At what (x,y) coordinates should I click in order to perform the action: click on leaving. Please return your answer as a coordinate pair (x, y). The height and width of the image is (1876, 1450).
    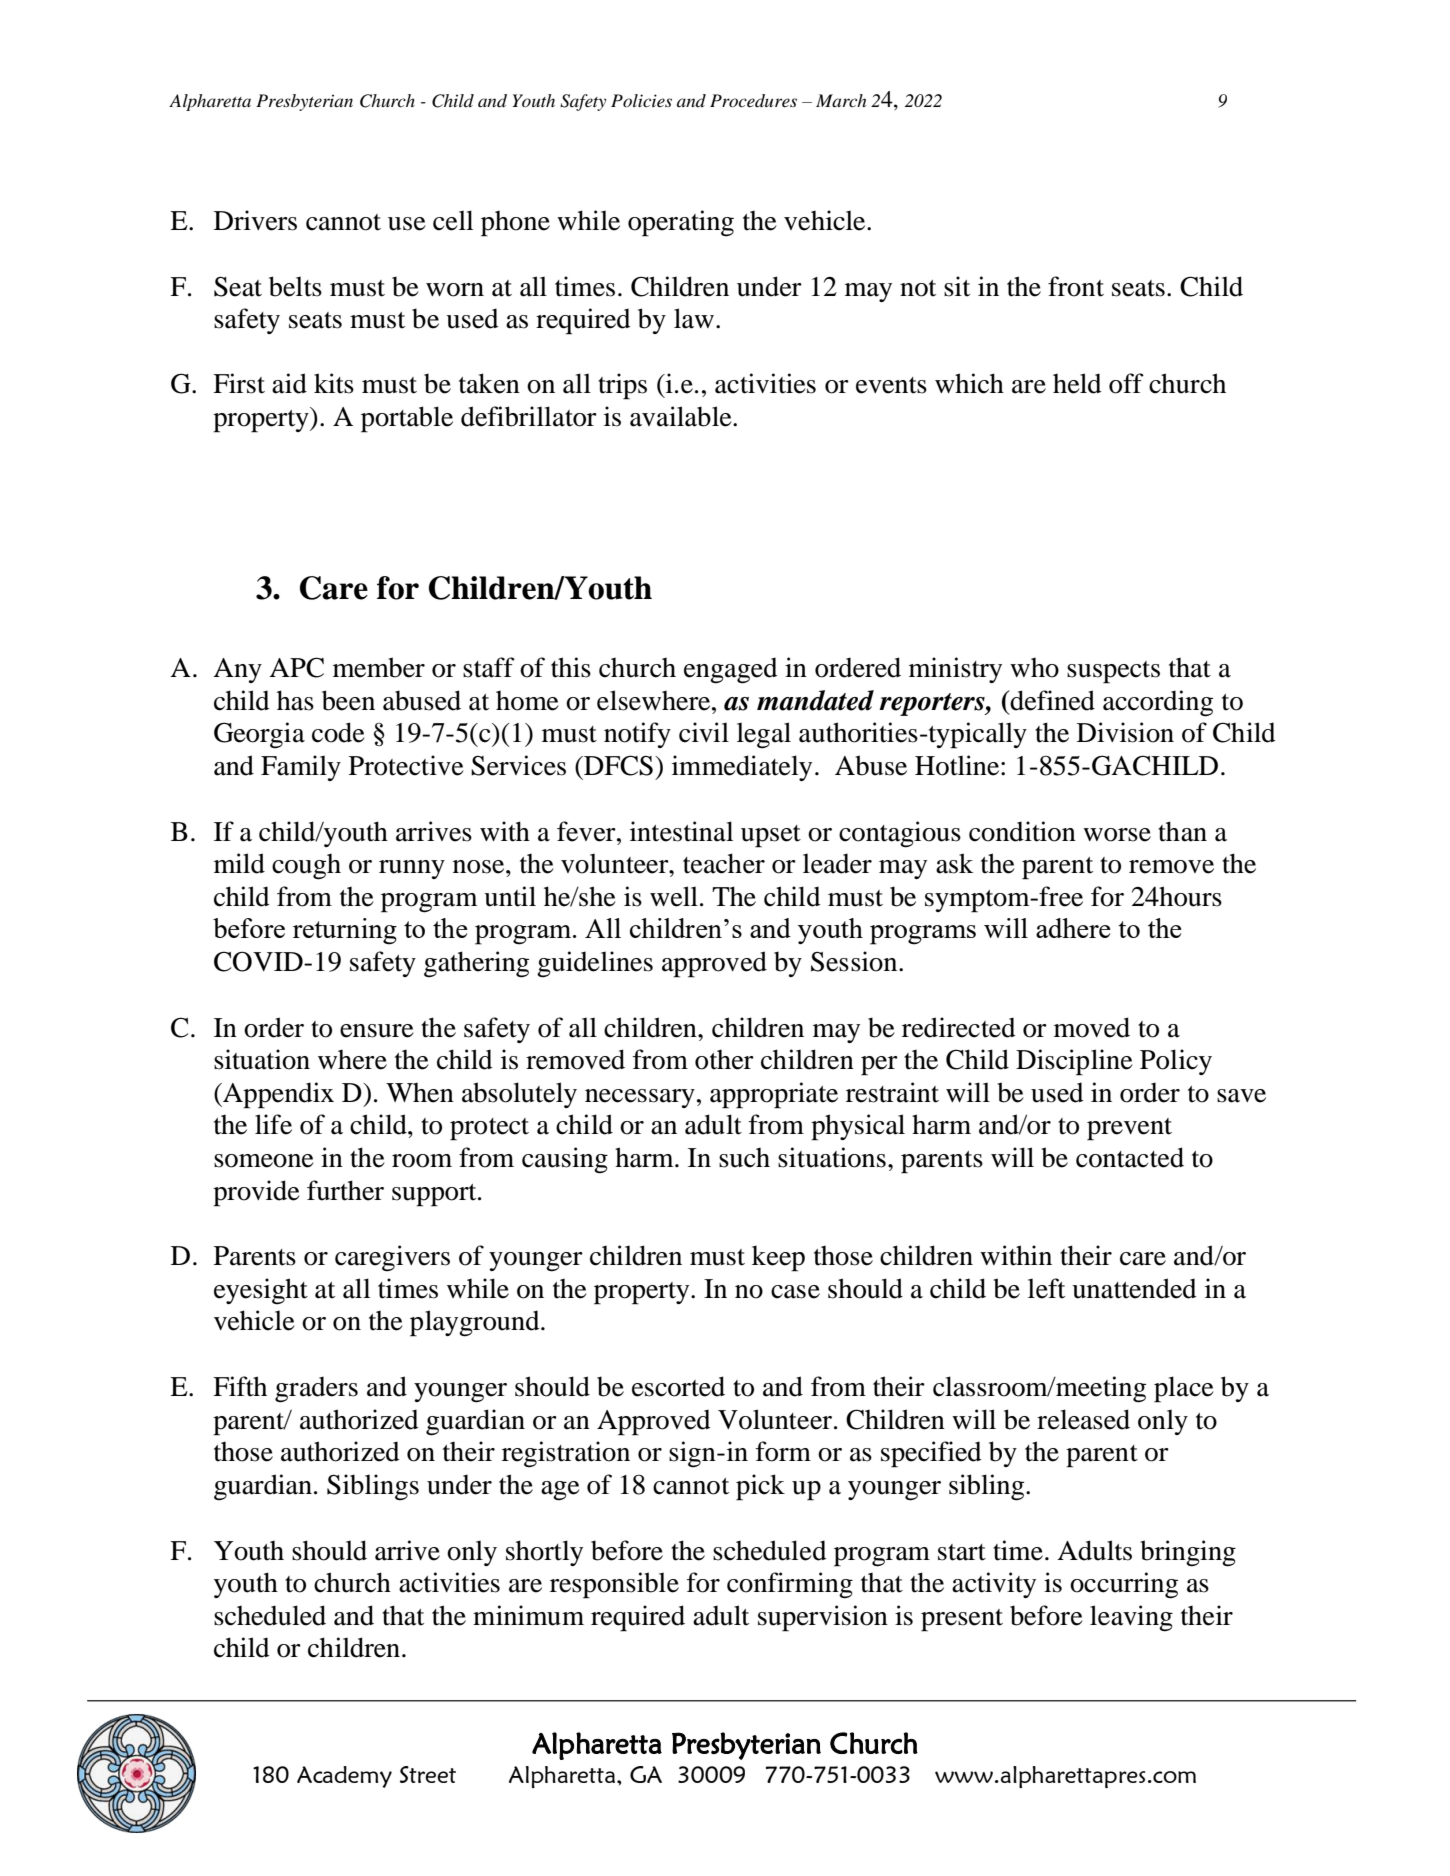
    Looking at the image, I should click on (1131, 1618).
